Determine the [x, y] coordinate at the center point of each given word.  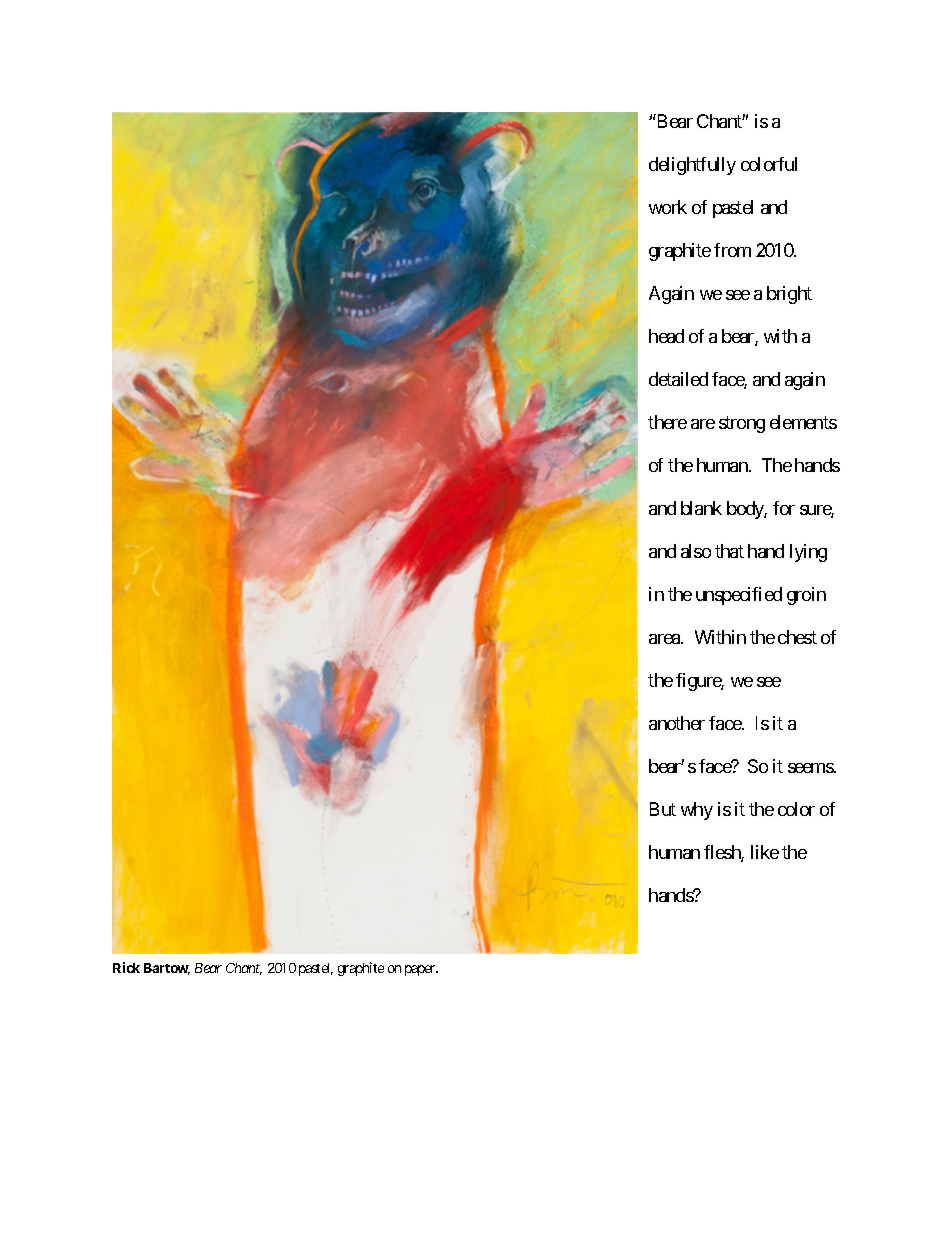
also [696, 551]
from [732, 250]
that [729, 551]
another [677, 723]
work [668, 207]
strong [742, 424]
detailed [678, 379]
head [666, 336]
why [697, 811]
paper [421, 970]
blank [701, 508]
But [663, 809]
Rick [126, 967]
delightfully [692, 166]
